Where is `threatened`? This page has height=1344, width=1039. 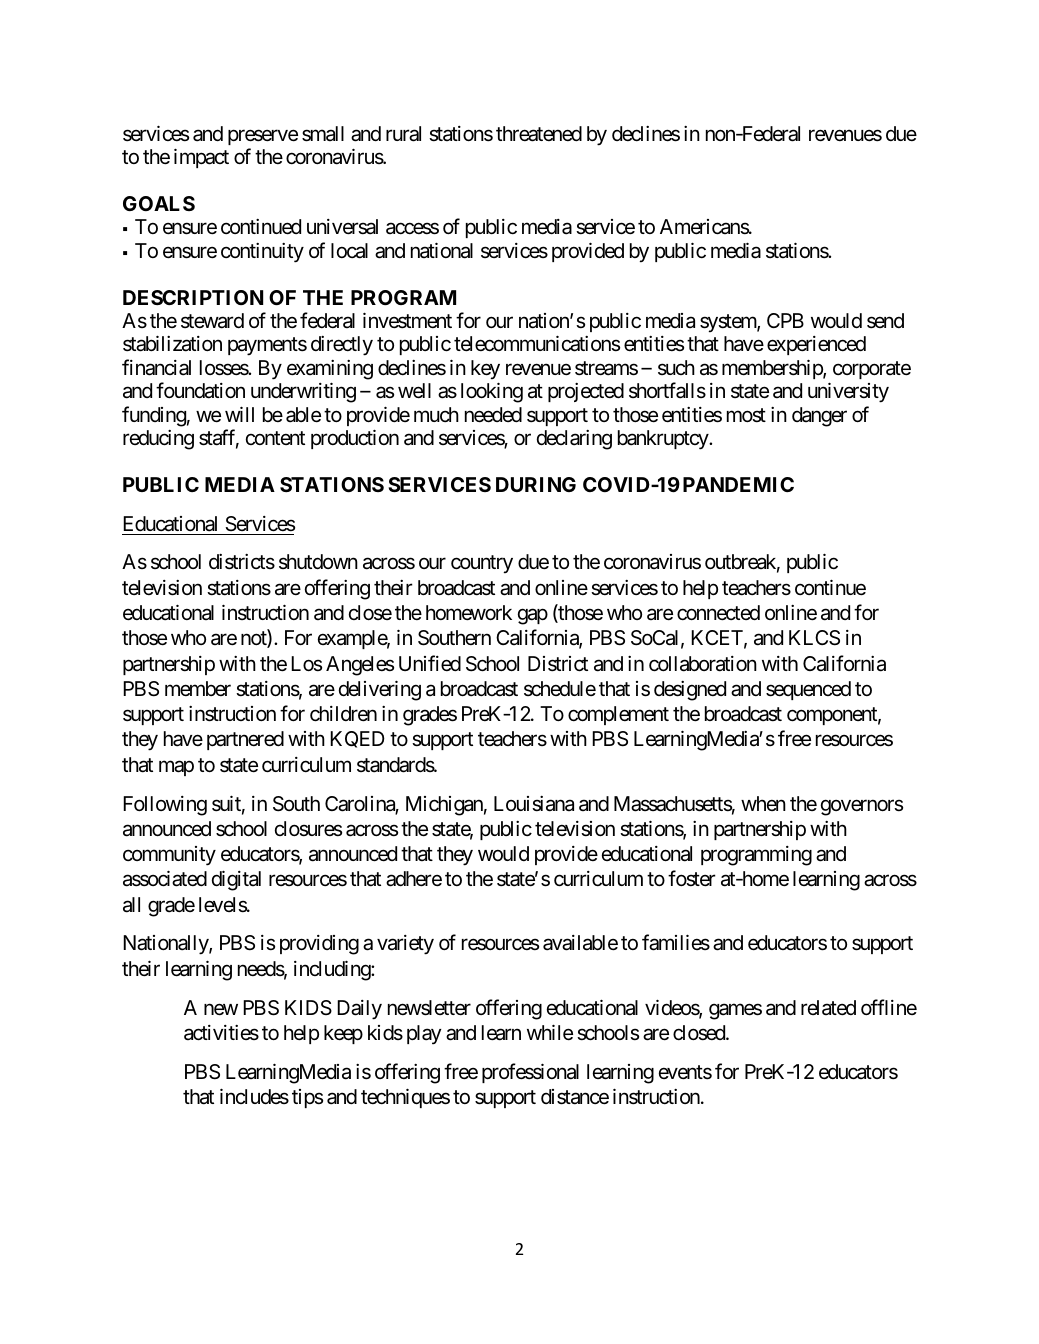 threatened is located at coordinates (539, 134).
